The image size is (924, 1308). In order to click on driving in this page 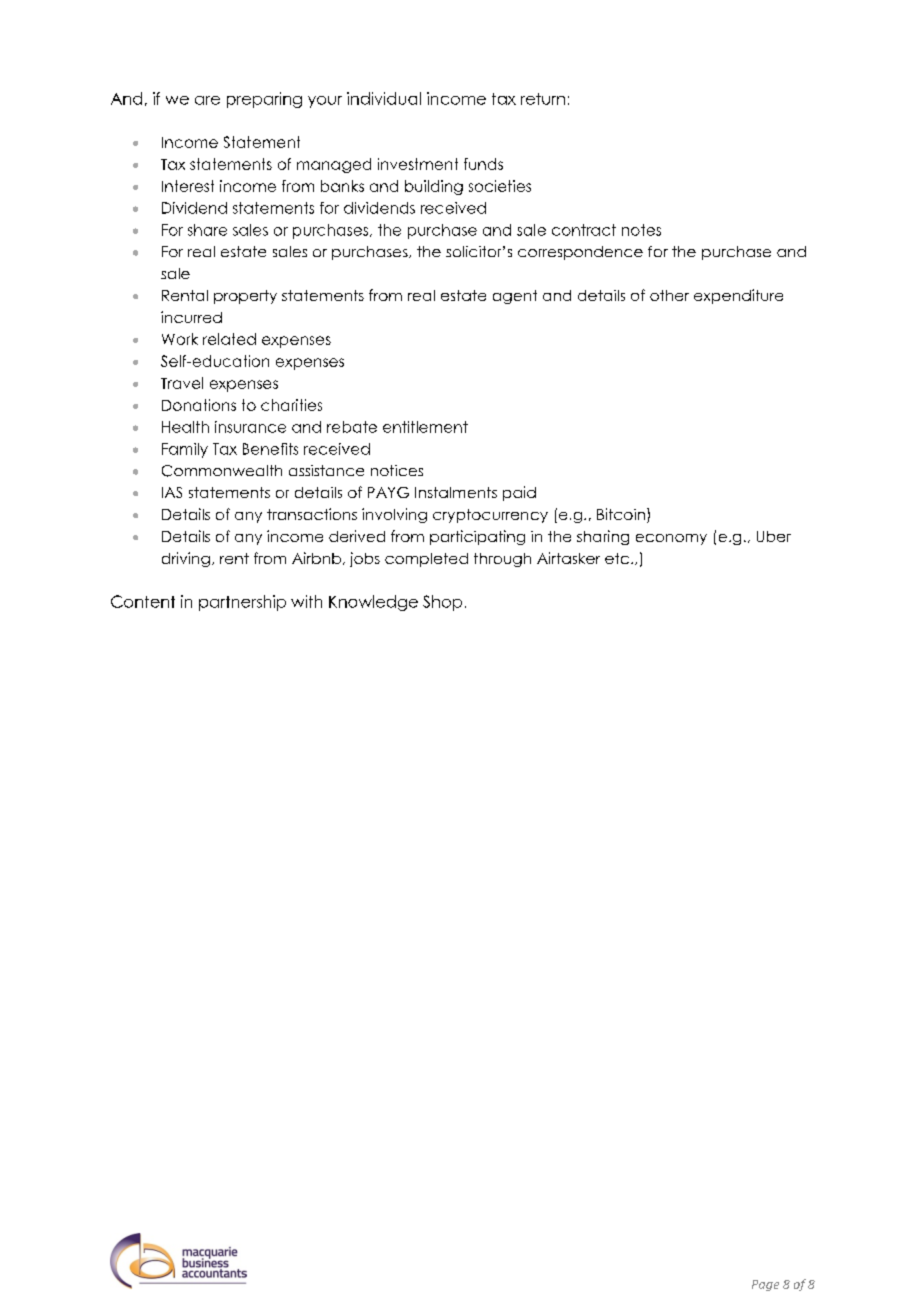, I will do `click(186, 559)`.
